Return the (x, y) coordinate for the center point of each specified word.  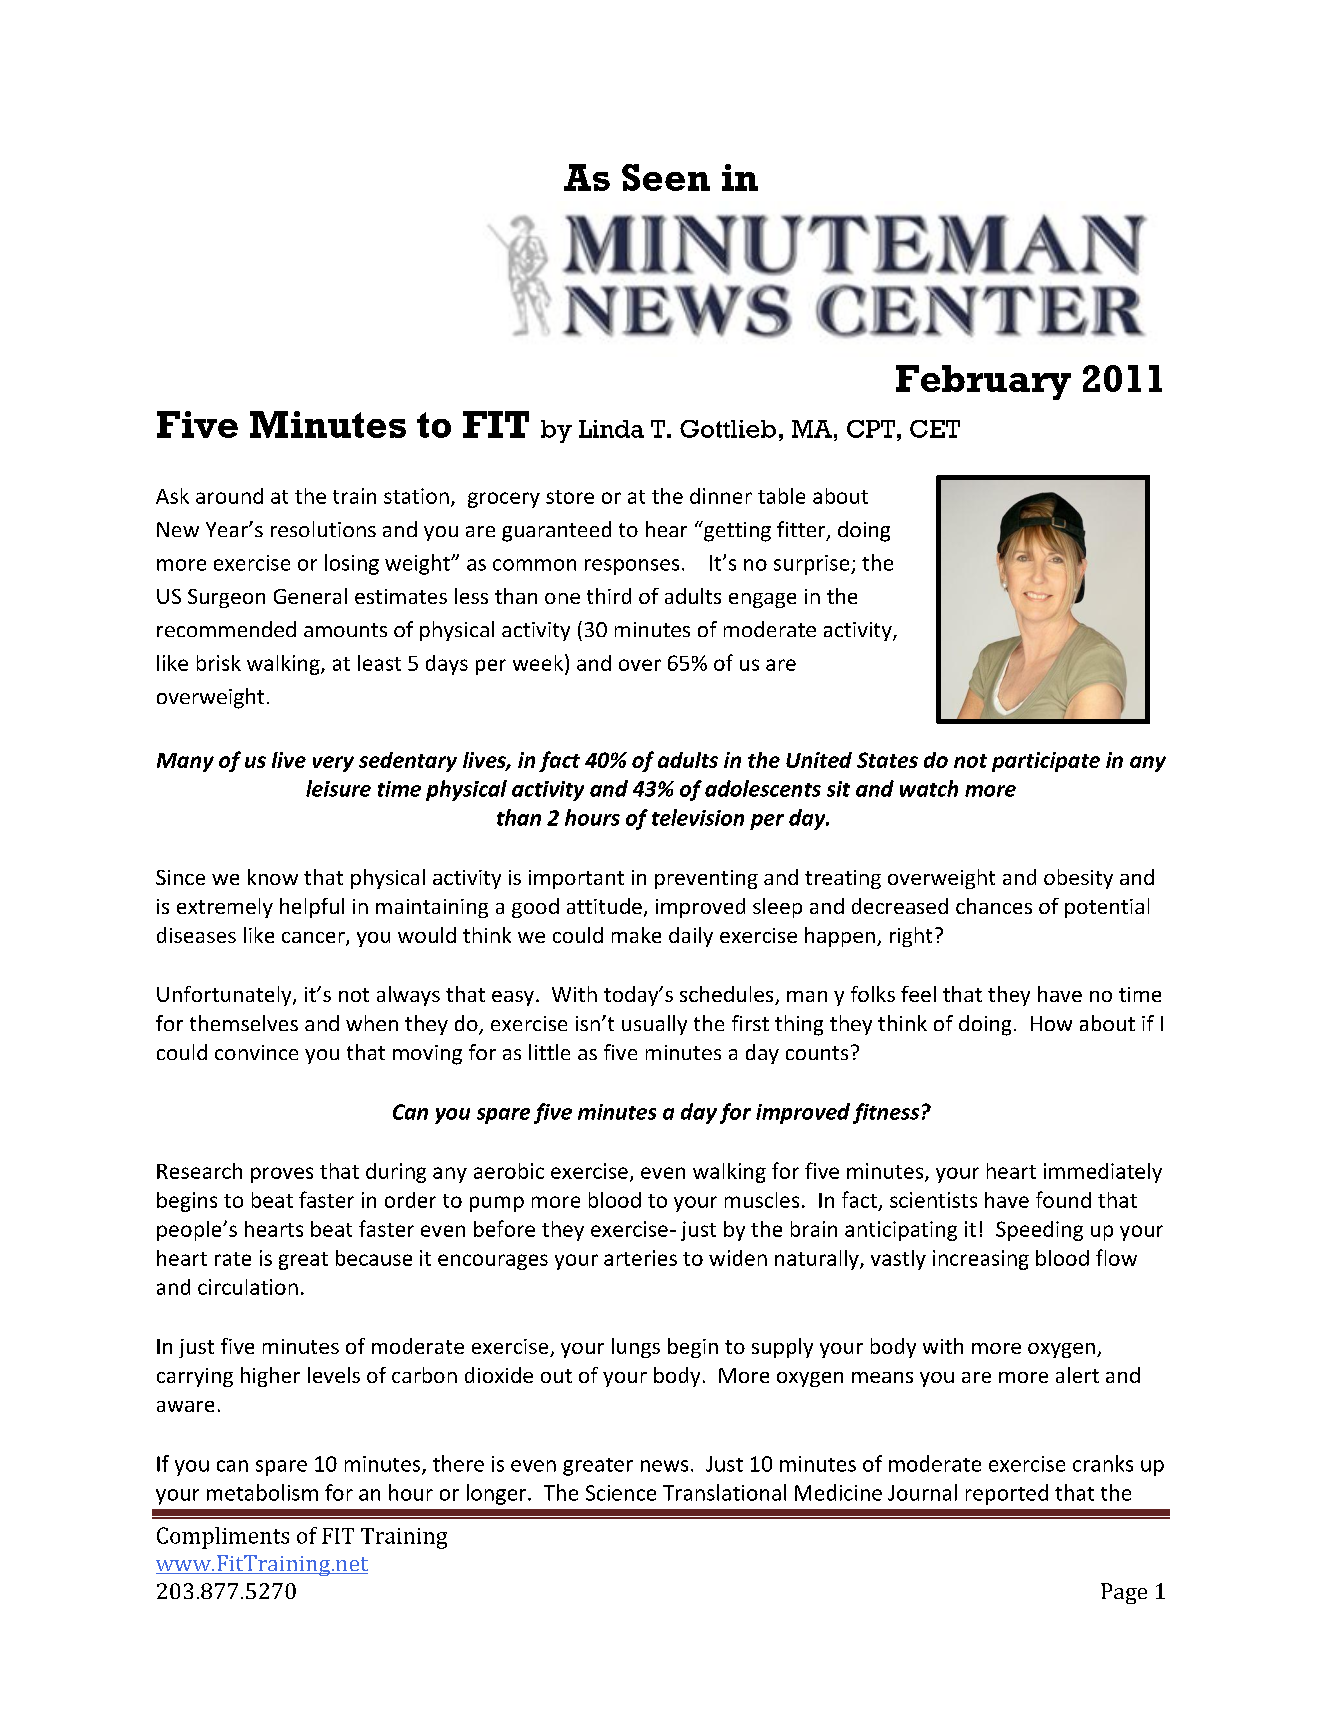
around (229, 496)
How (1051, 1023)
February (983, 382)
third (609, 596)
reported (1007, 1494)
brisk (219, 663)
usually (654, 1025)
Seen (666, 177)
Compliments (223, 1538)
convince (256, 1052)
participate (1046, 762)
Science (621, 1493)
